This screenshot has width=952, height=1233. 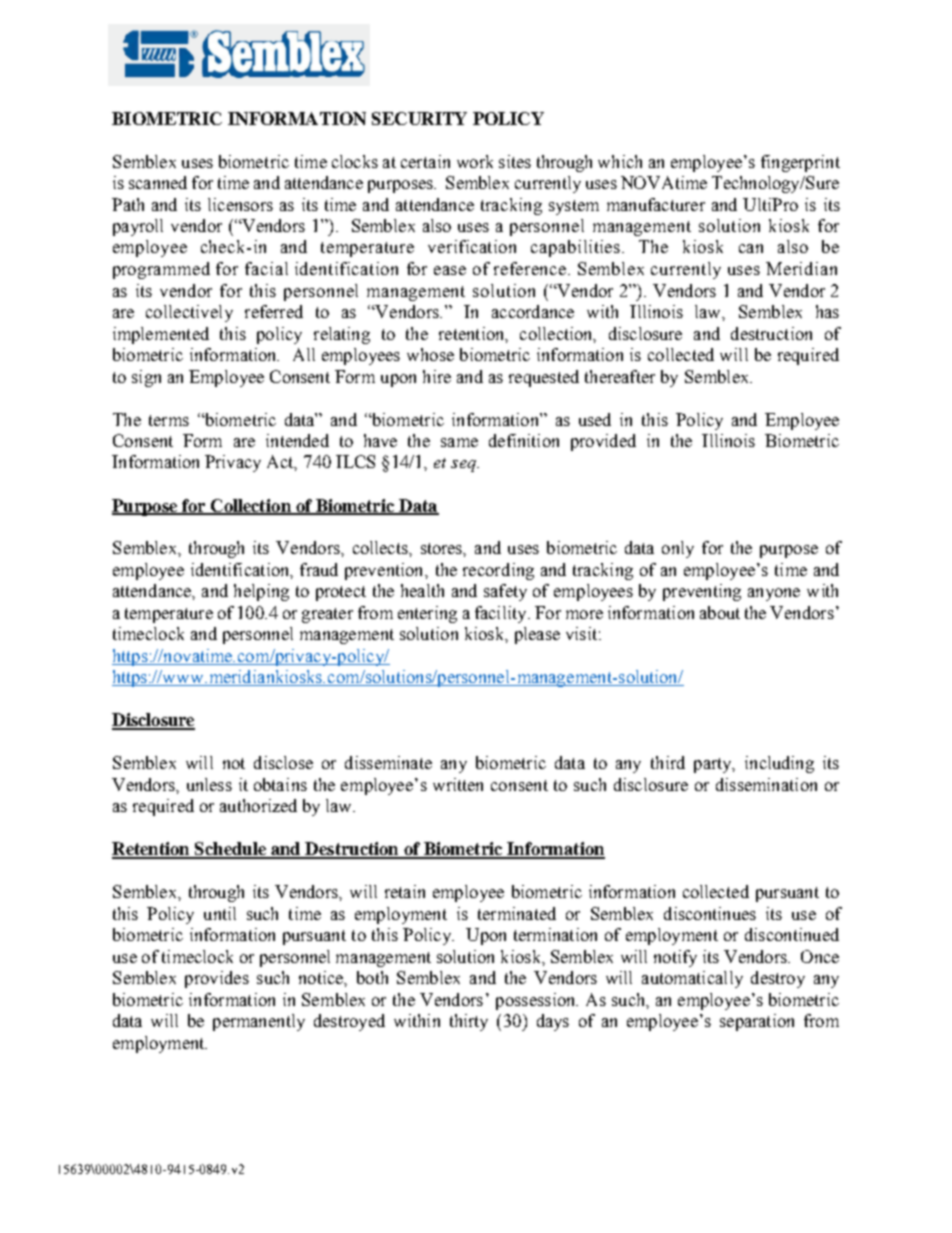 What do you see at coordinates (469, 1022) in the screenshot?
I see `thirty` at bounding box center [469, 1022].
